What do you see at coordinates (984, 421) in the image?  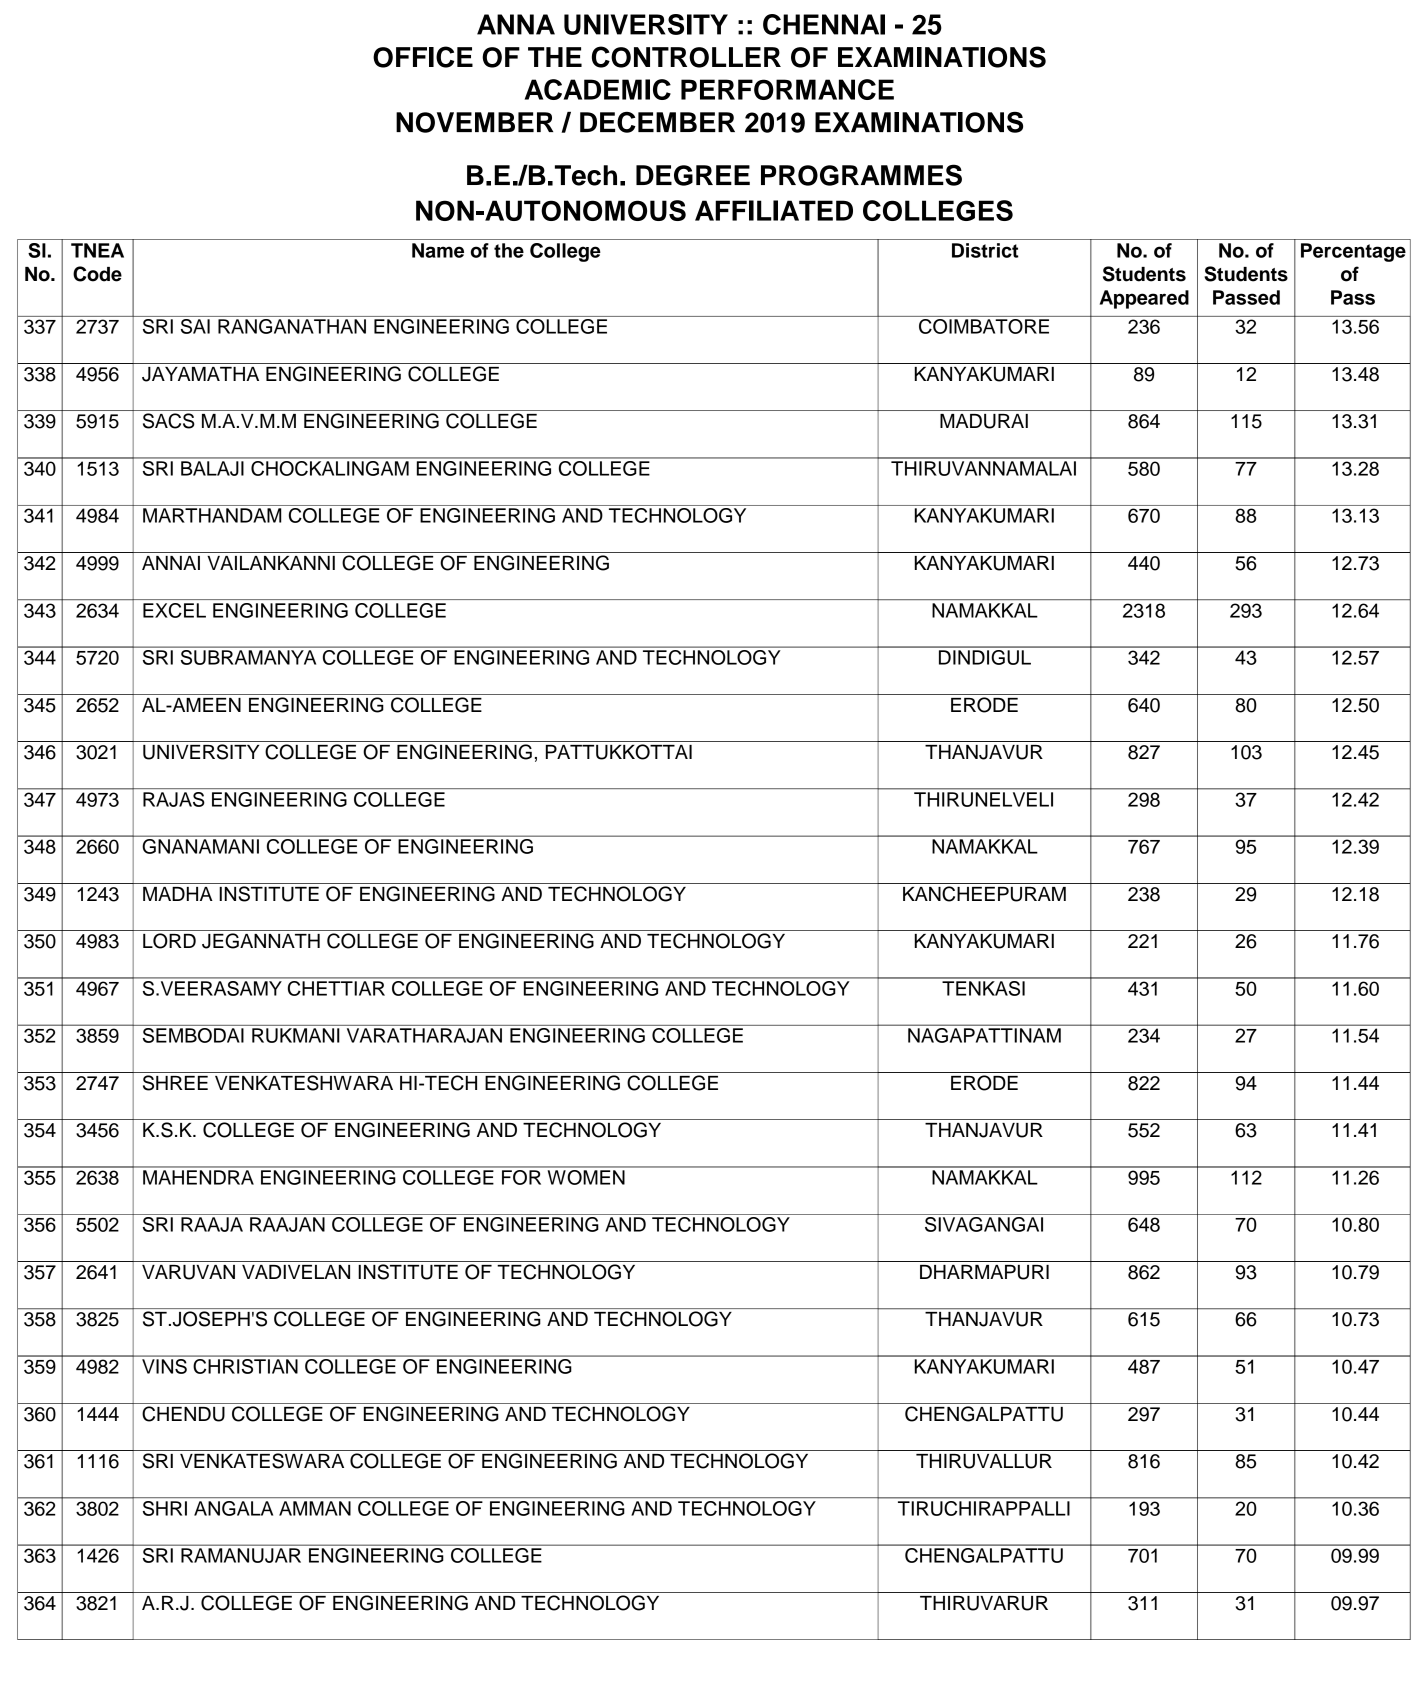 I see `MADURAI` at bounding box center [984, 421].
